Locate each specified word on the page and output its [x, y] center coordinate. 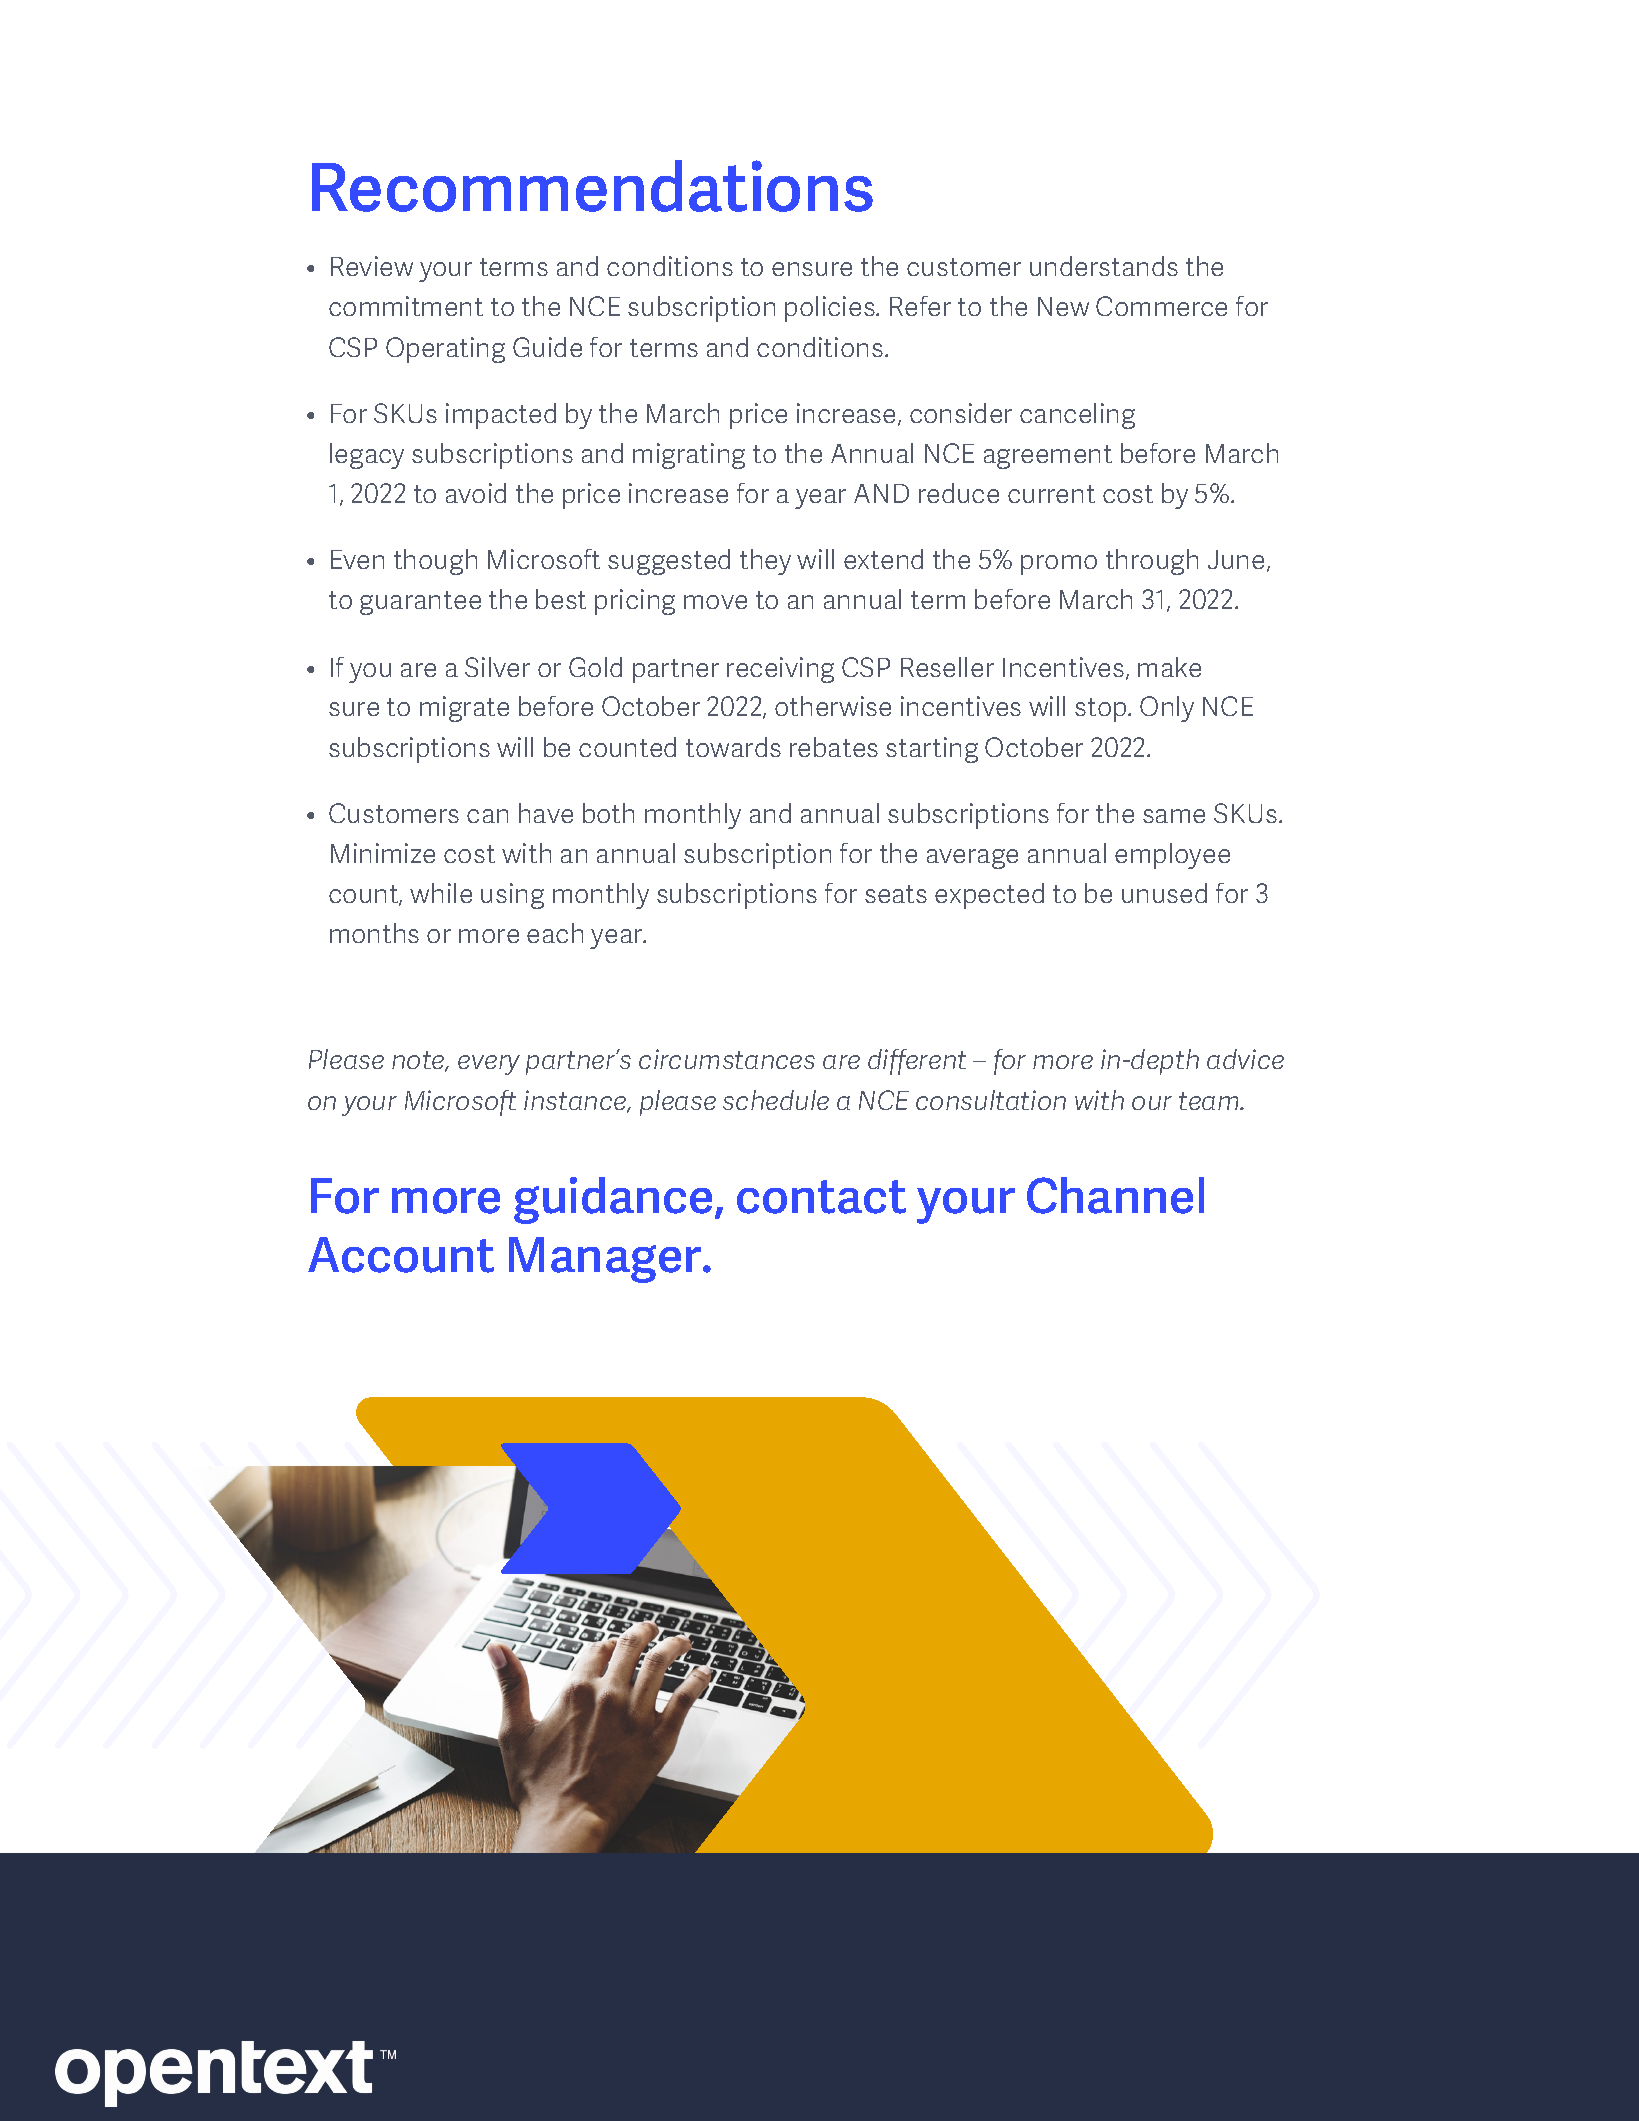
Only [1167, 709]
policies [831, 309]
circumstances [727, 1059]
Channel [1115, 1195]
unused [1164, 893]
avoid [476, 493]
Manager [606, 1260]
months [374, 933]
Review [372, 266]
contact [821, 1197]
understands [1104, 266]
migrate [464, 709]
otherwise [833, 706]
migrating [689, 456]
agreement [1048, 457]
